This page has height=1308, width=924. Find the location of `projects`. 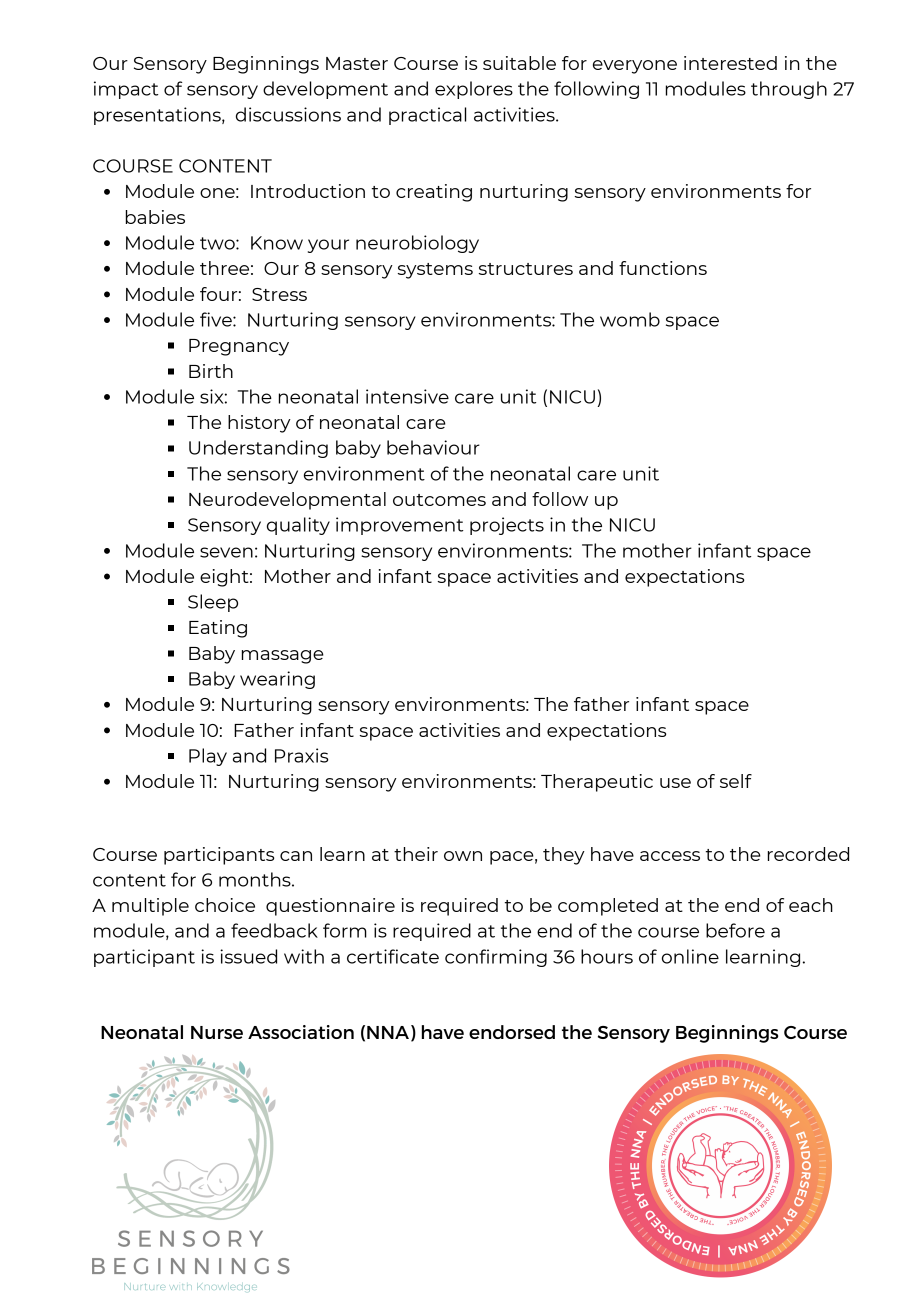

projects is located at coordinates (507, 526).
